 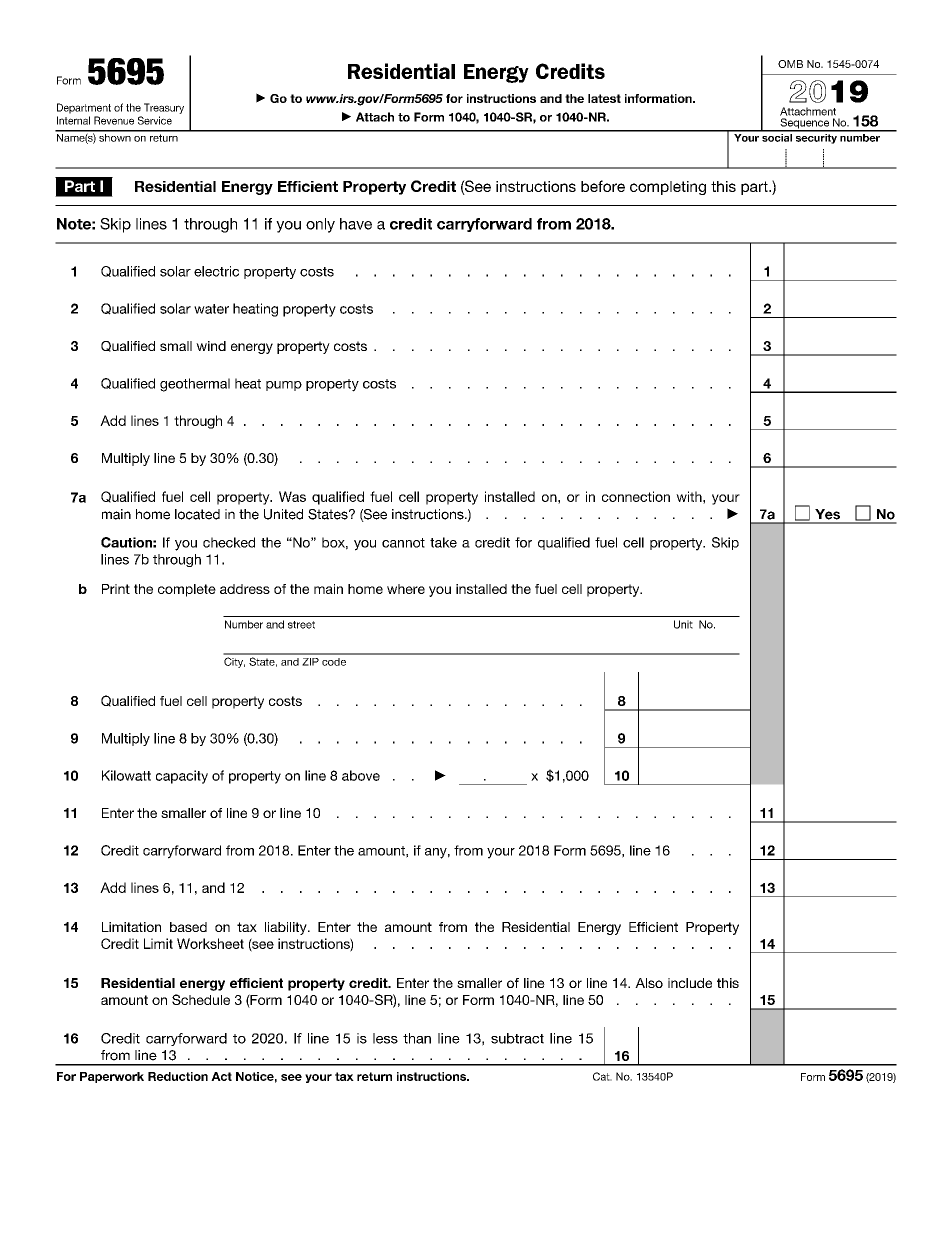 I want to click on OMB, so click(x=790, y=64).
